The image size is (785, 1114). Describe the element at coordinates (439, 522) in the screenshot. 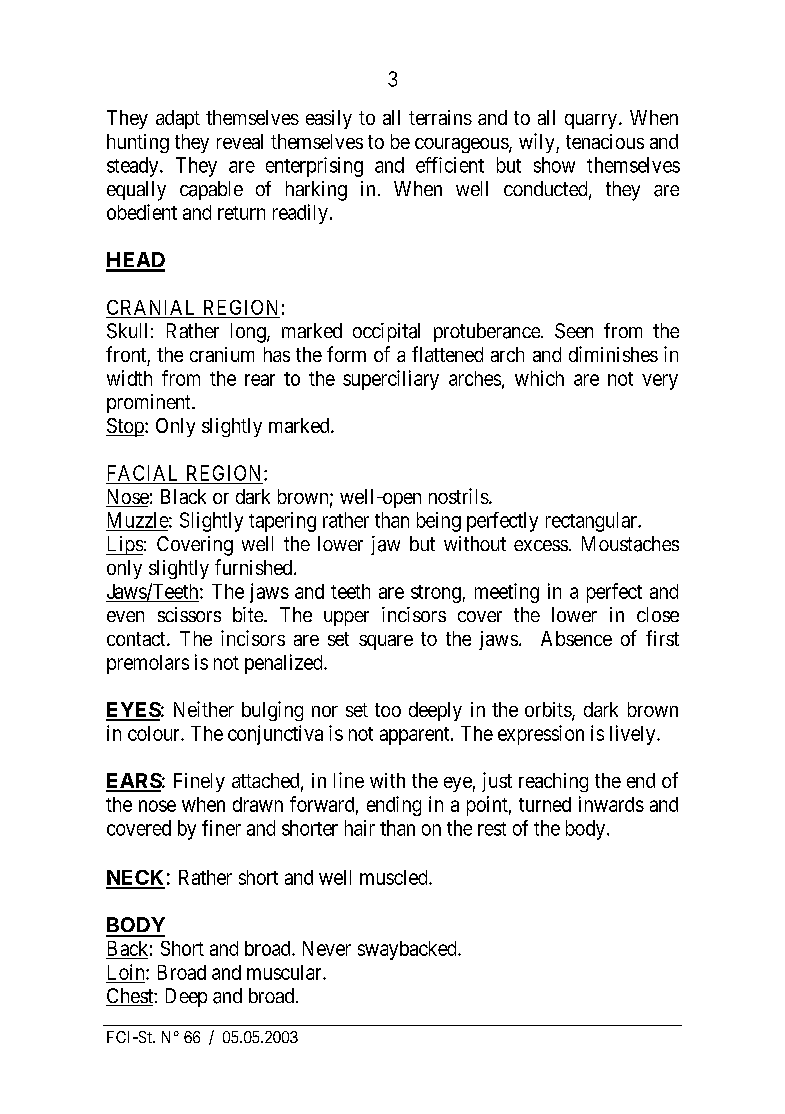

I see `being` at that location.
